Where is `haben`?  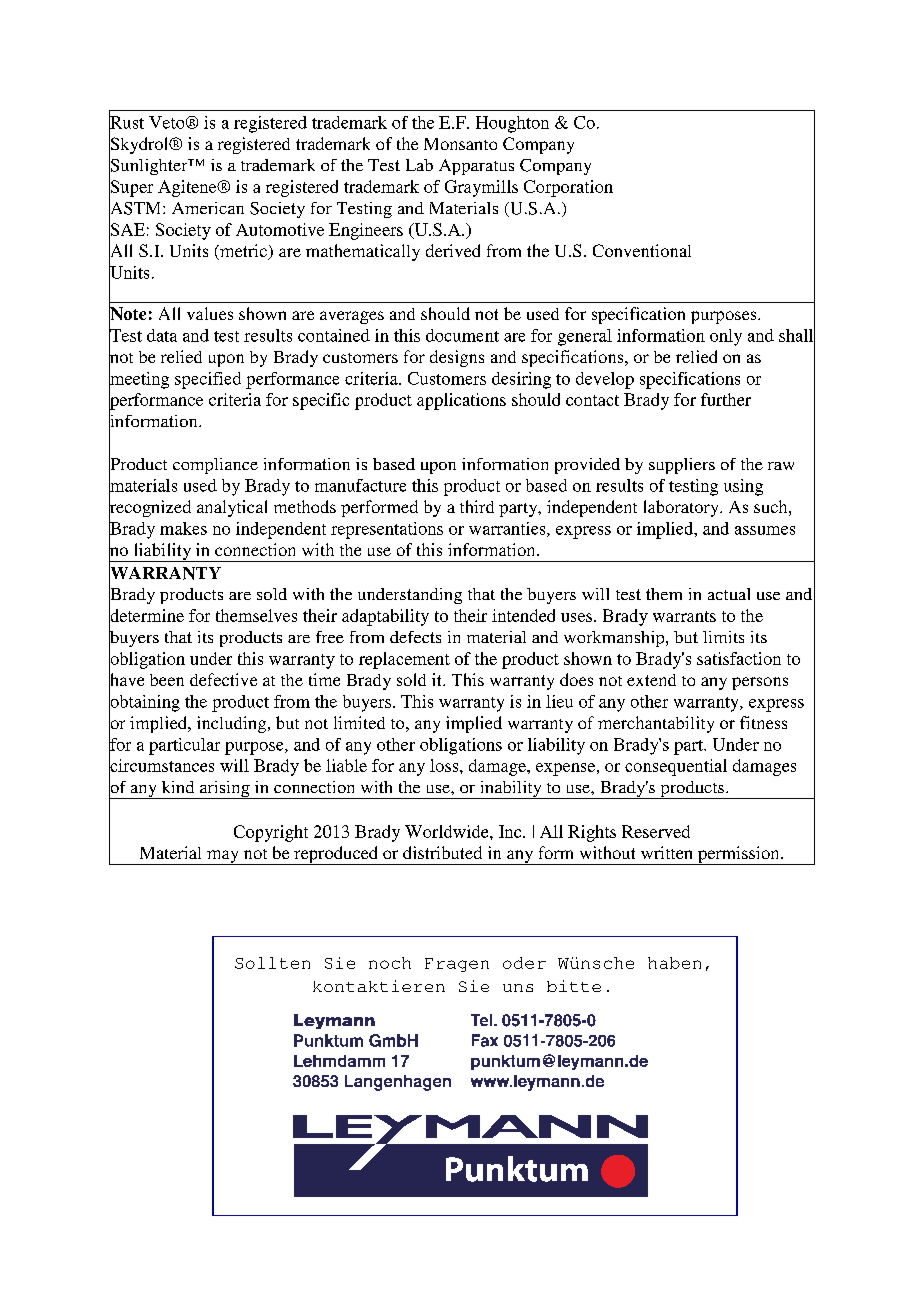
haben is located at coordinates (674, 963).
